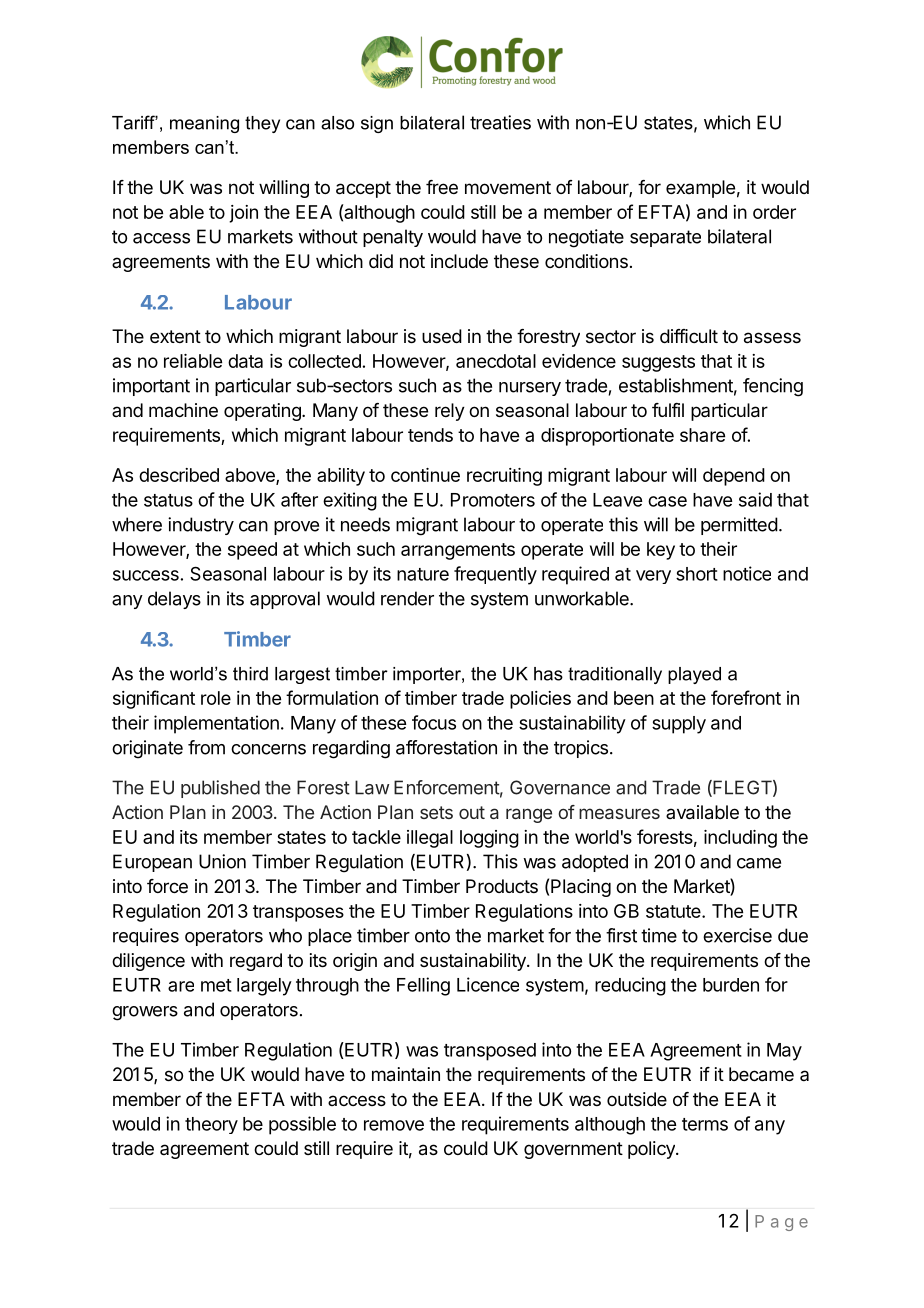 The width and height of the screenshot is (924, 1308). Describe the element at coordinates (394, 1125) in the screenshot. I see `remove` at that location.
